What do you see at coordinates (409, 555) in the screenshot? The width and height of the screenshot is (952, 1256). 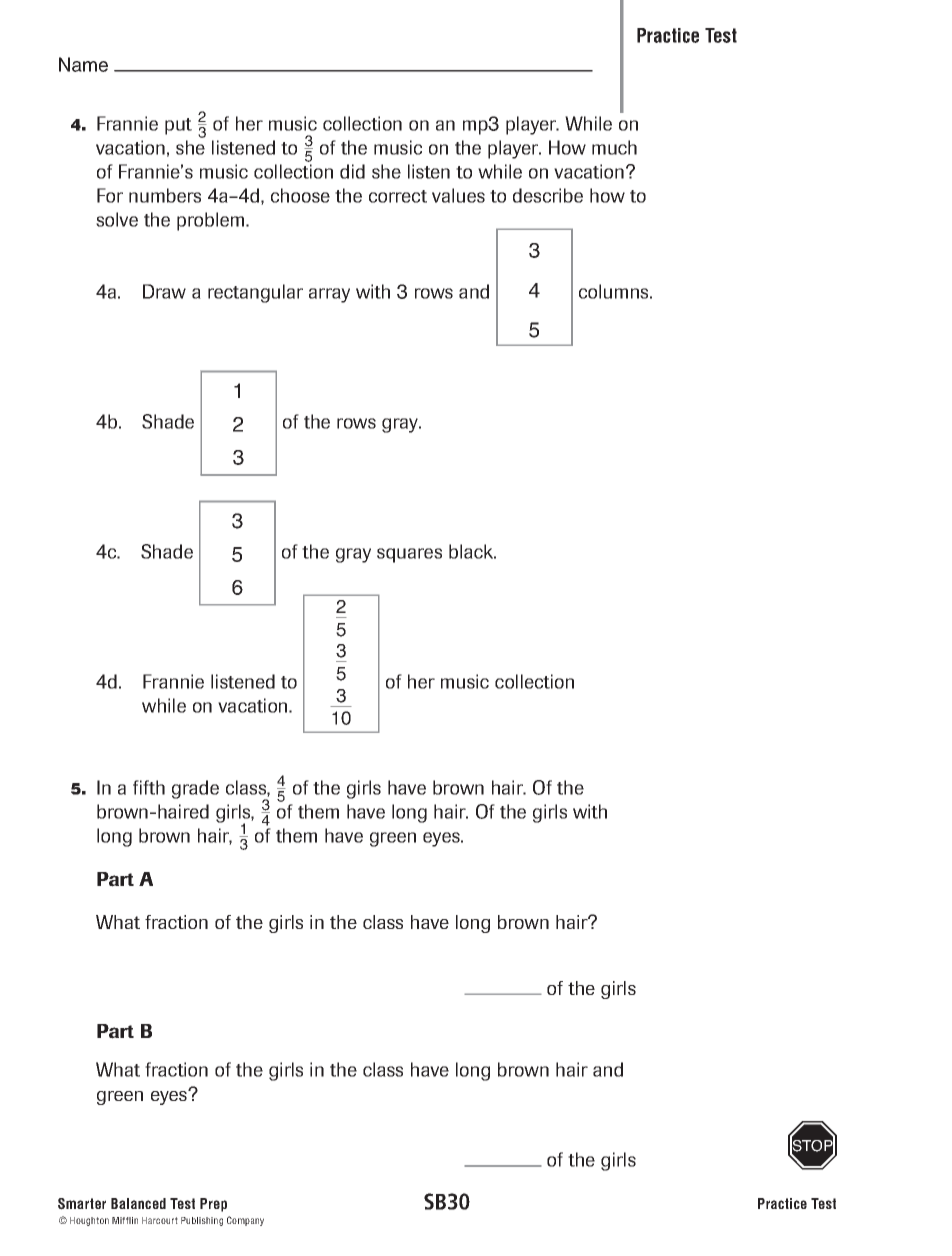 I see `squares` at bounding box center [409, 555].
